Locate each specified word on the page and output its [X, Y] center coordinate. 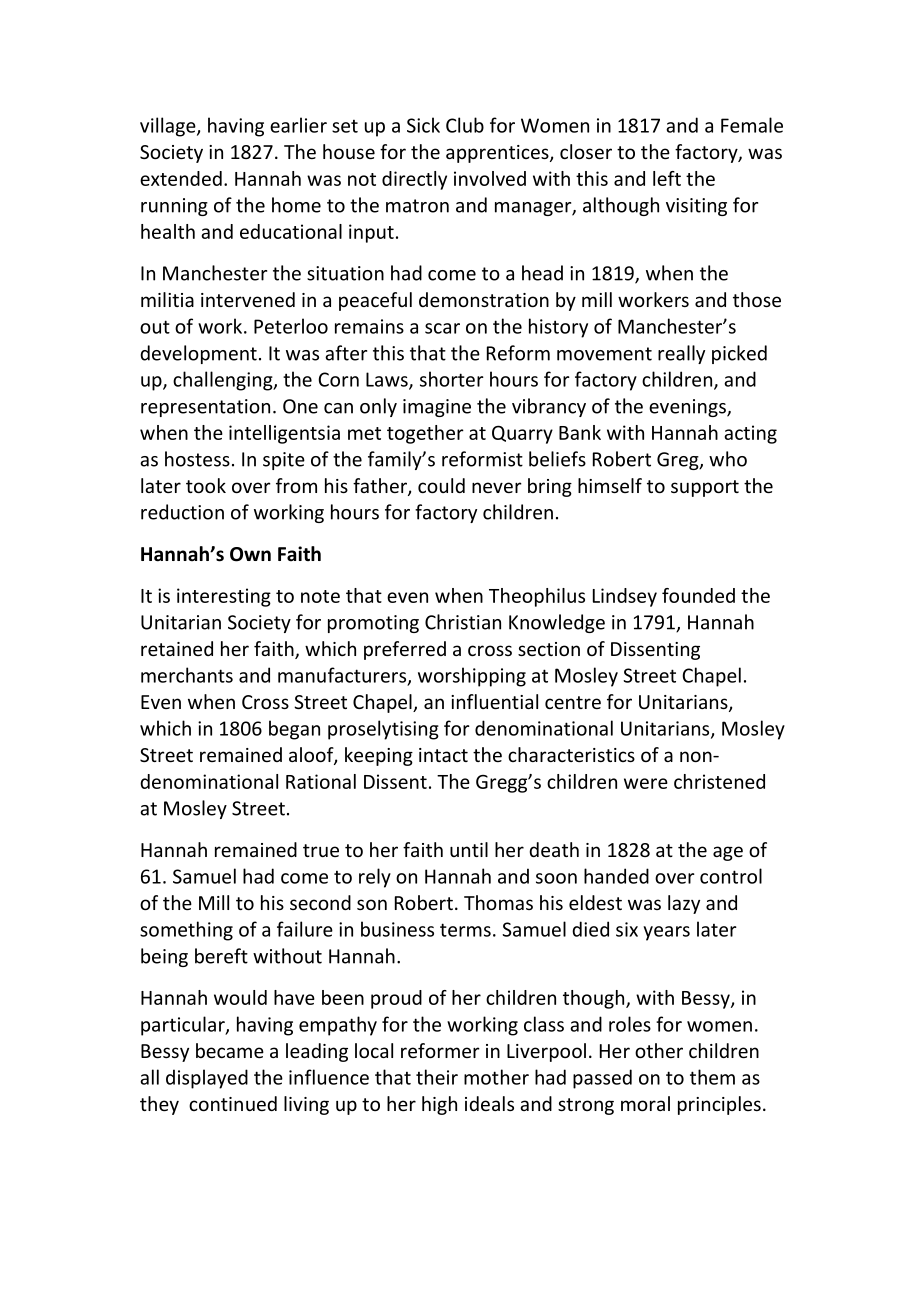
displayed [207, 1079]
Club [465, 125]
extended [181, 178]
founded [698, 595]
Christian [463, 622]
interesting [224, 597]
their [437, 1077]
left [667, 178]
